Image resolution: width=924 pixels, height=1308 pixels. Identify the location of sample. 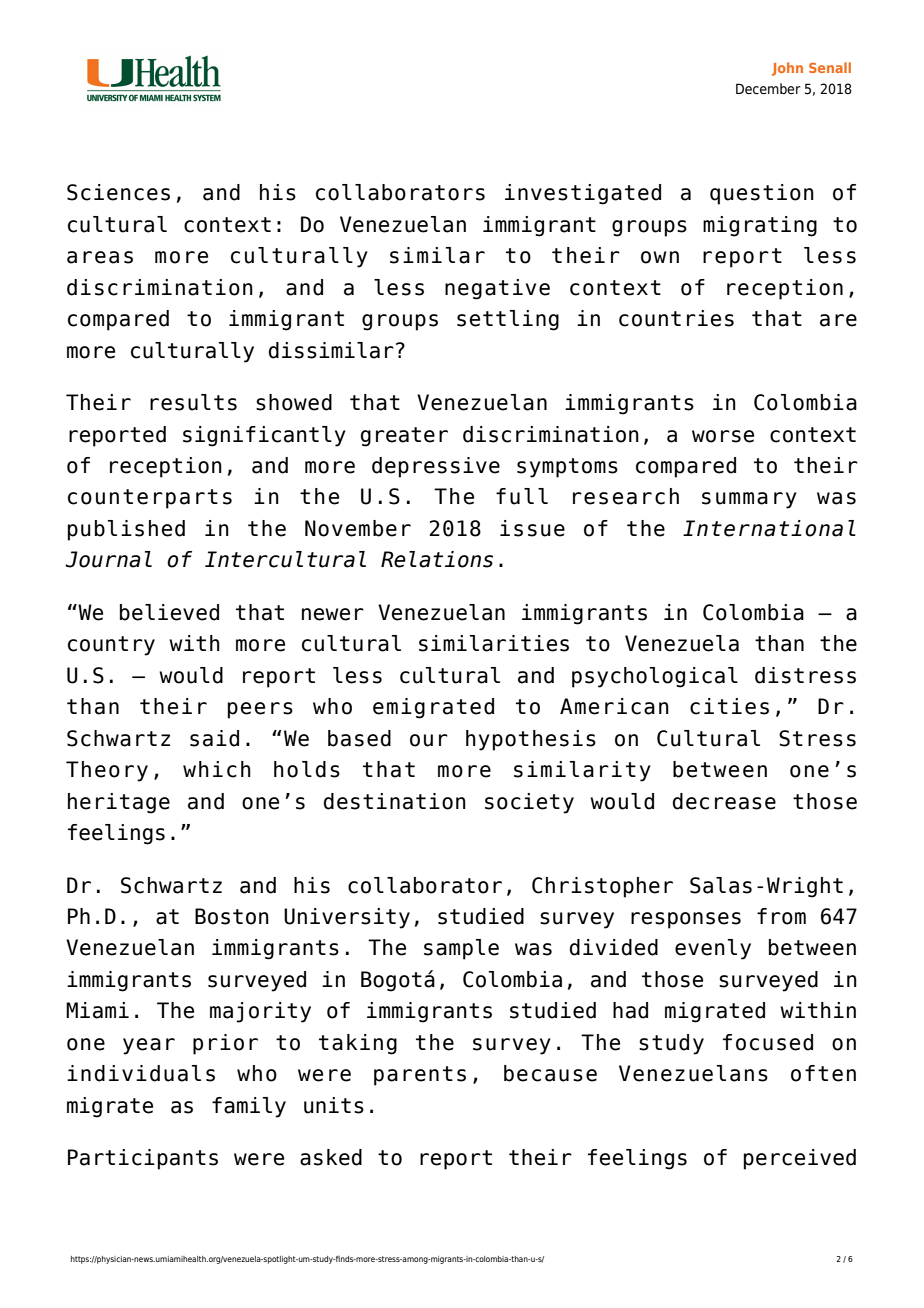
(461, 949).
